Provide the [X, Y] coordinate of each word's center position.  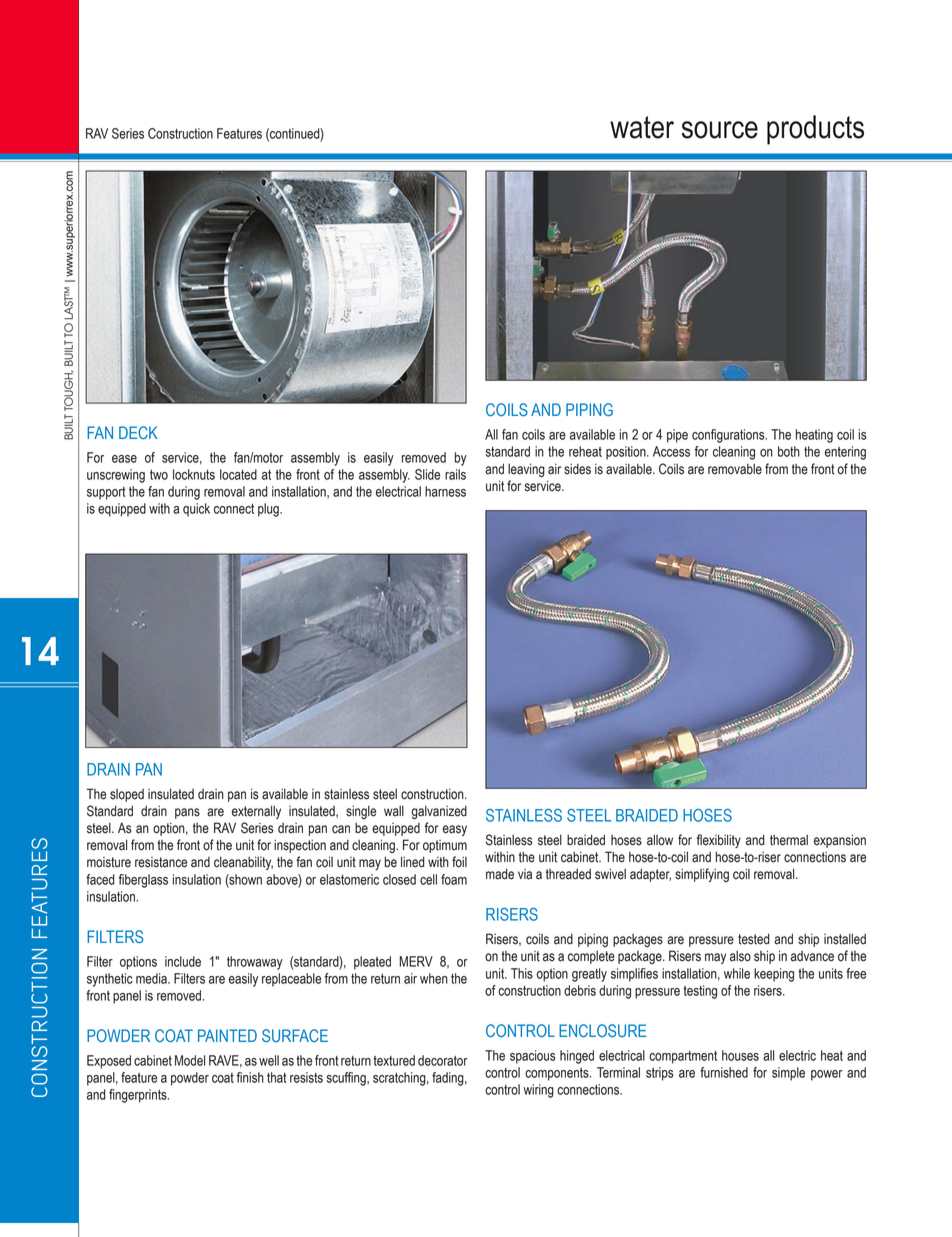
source [719, 130]
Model [190, 1060]
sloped [127, 795]
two [159, 475]
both [789, 451]
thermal [789, 840]
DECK [138, 432]
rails [455, 474]
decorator [443, 1060]
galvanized [439, 812]
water [642, 127]
